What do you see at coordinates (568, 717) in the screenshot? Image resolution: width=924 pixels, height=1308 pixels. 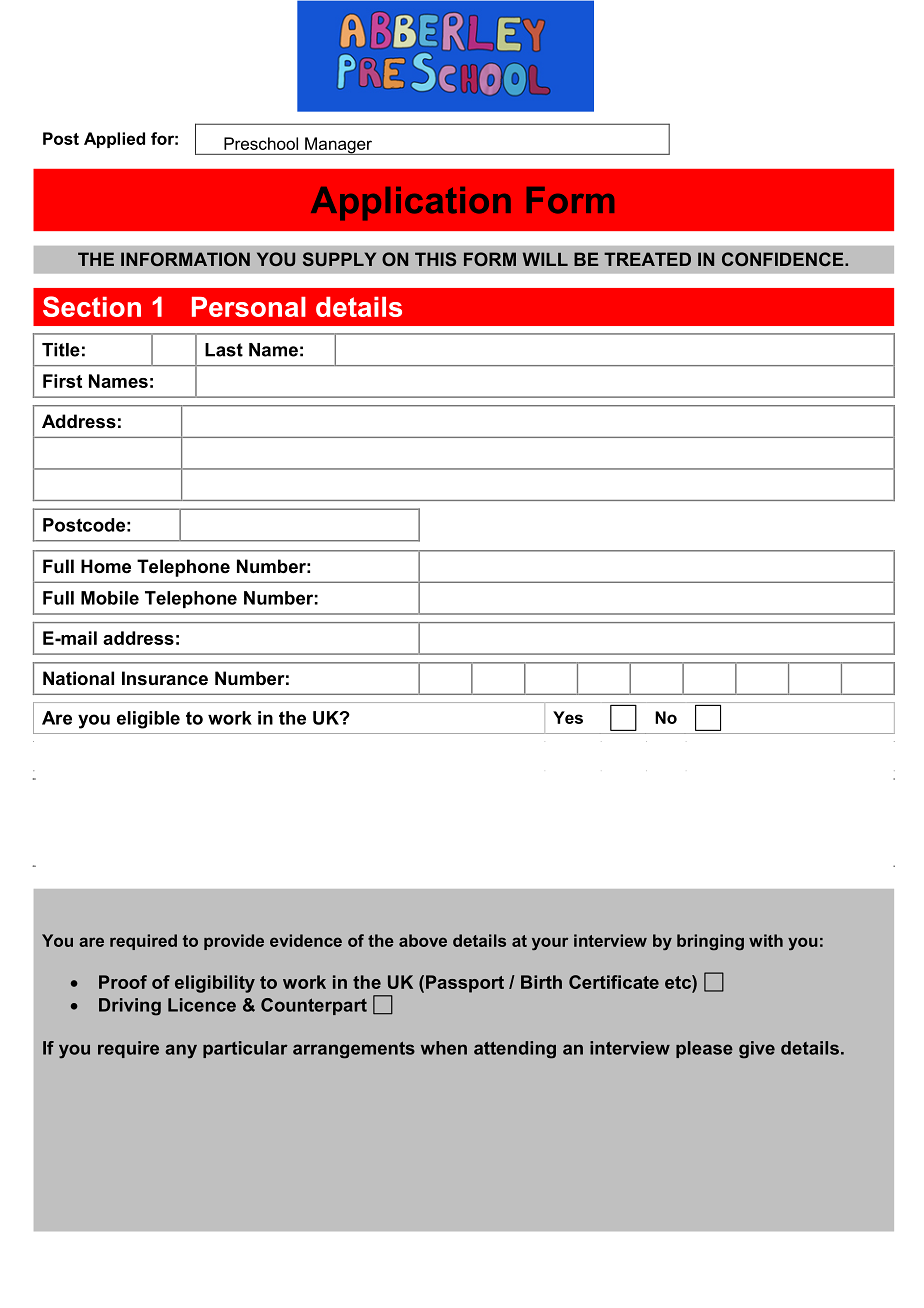 I see `Yes` at bounding box center [568, 717].
